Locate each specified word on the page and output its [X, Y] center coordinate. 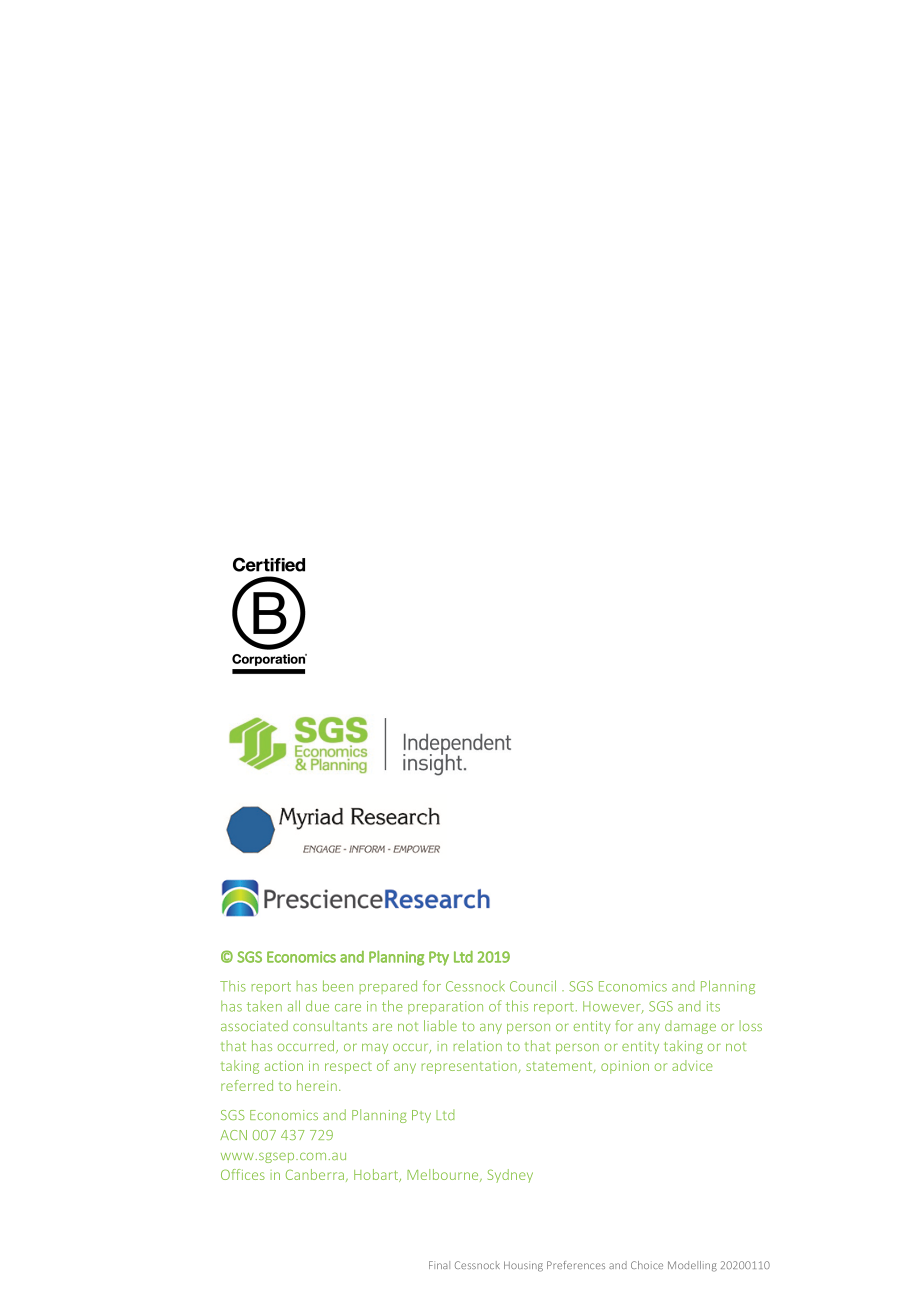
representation [470, 1067]
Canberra [315, 1174]
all [294, 1006]
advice [692, 1065]
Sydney [510, 1176]
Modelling [692, 1266]
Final [439, 1265]
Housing [523, 1266]
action [284, 1066]
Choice [647, 1265]
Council [533, 986]
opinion [625, 1067]
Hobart [377, 1175]
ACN [233, 1135]
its [713, 1006]
